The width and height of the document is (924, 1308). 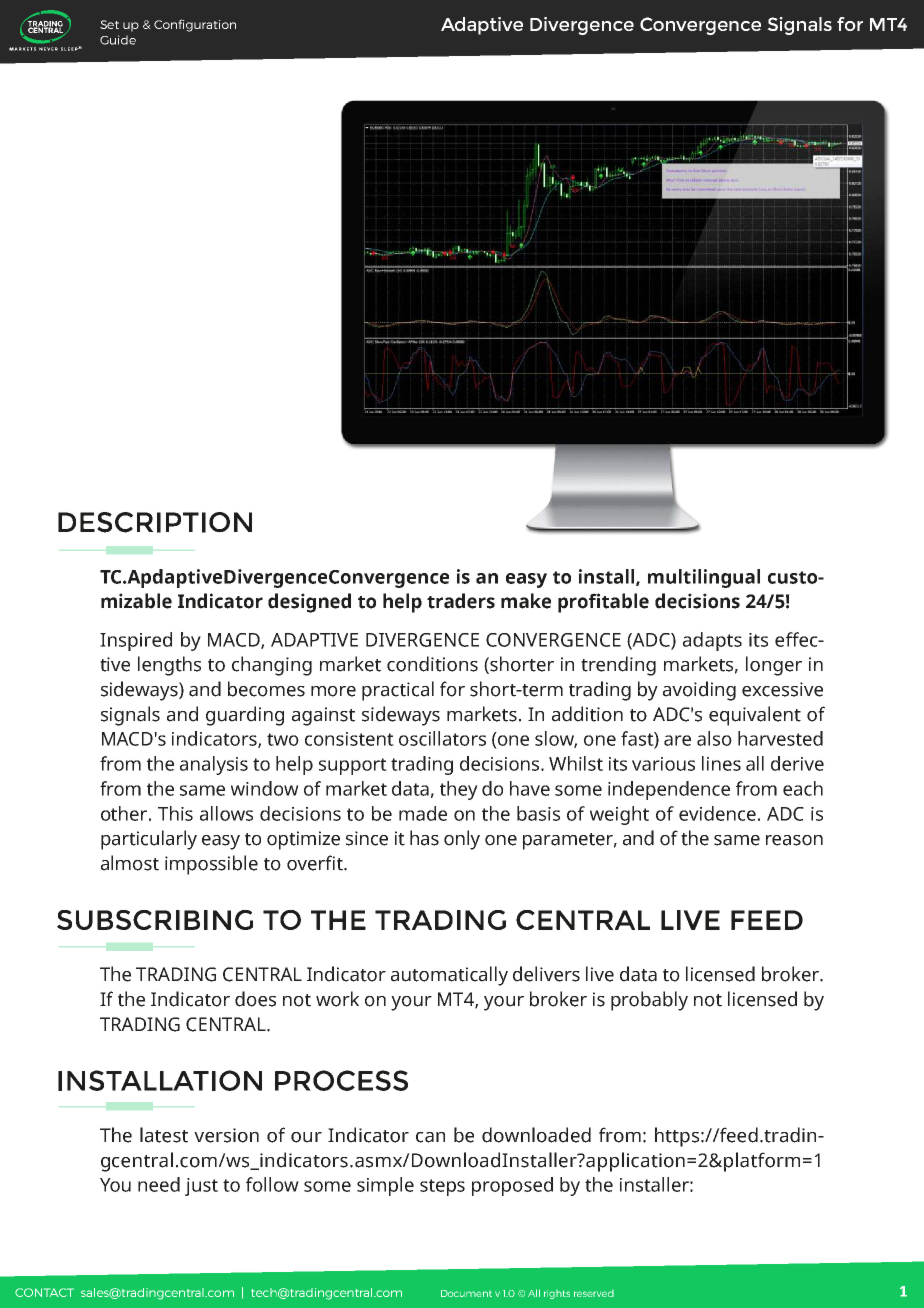 I want to click on Guide, so click(x=118, y=40).
